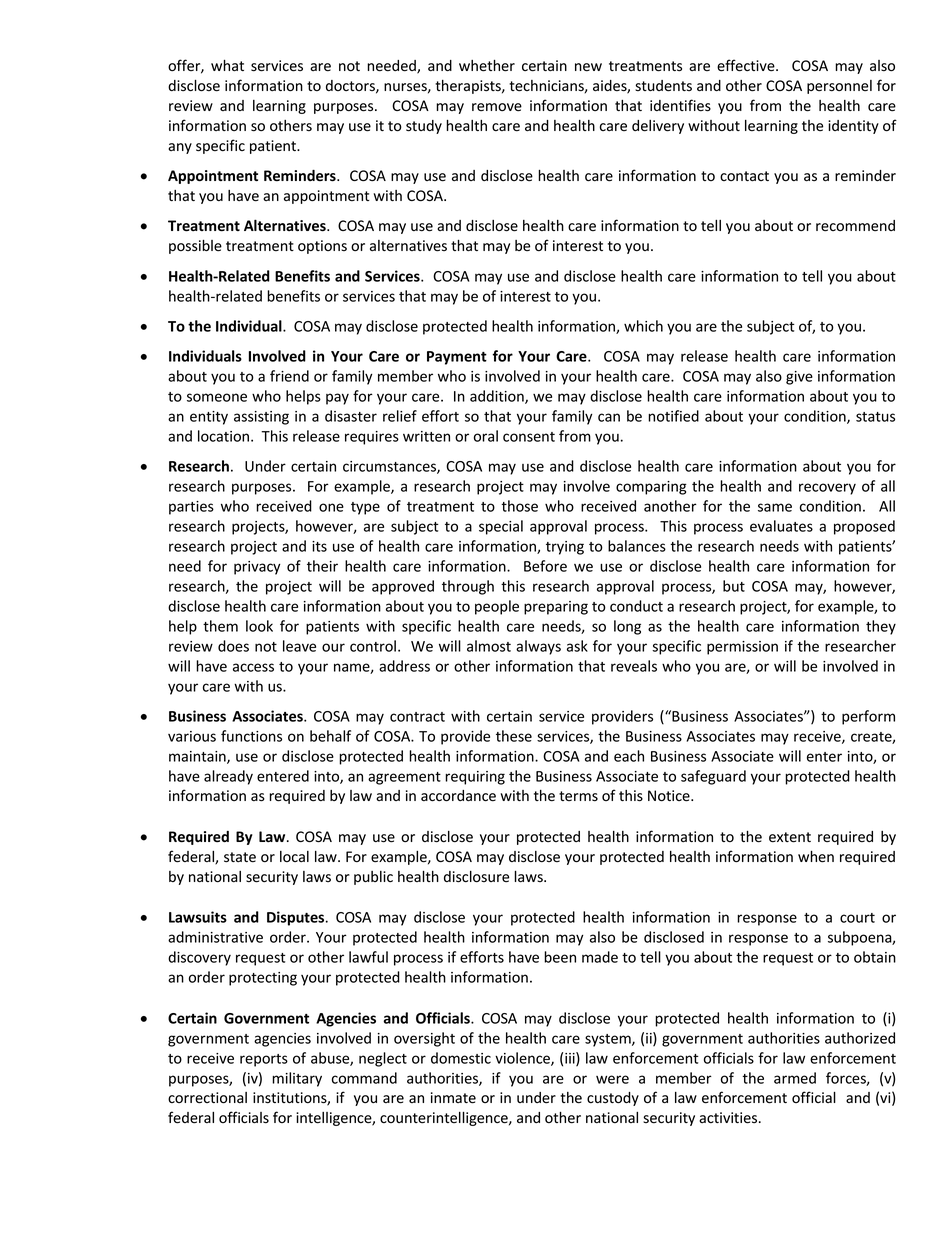 The height and width of the page is (1233, 952). I want to click on military, so click(297, 1079).
